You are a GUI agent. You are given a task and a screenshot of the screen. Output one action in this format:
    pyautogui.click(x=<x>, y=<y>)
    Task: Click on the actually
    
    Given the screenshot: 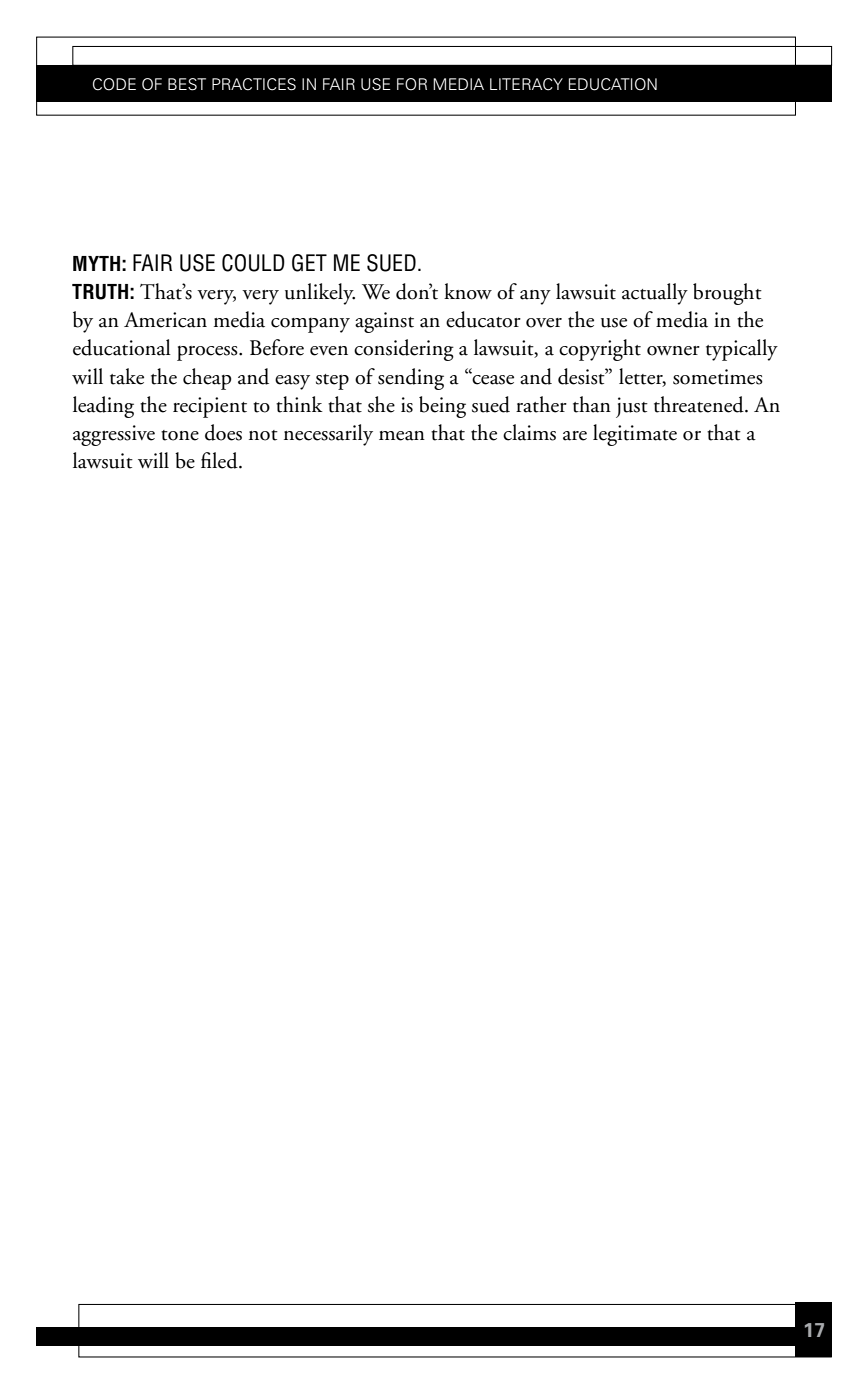 What is the action you would take?
    pyautogui.click(x=655, y=294)
